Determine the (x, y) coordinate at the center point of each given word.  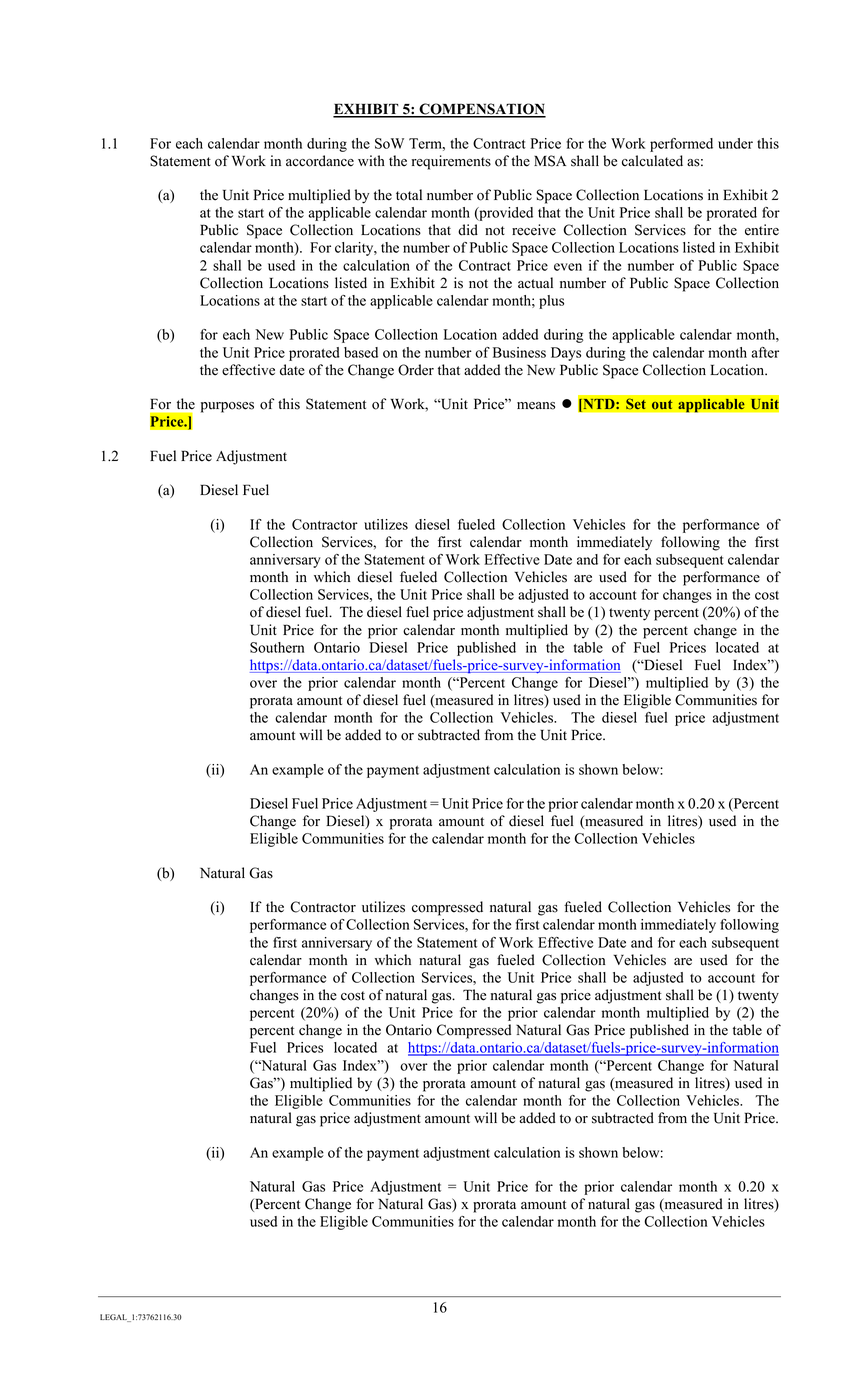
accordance (320, 161)
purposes (227, 407)
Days (566, 354)
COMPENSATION (481, 110)
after (765, 352)
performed (681, 145)
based (361, 352)
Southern (277, 647)
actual (535, 283)
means (536, 406)
